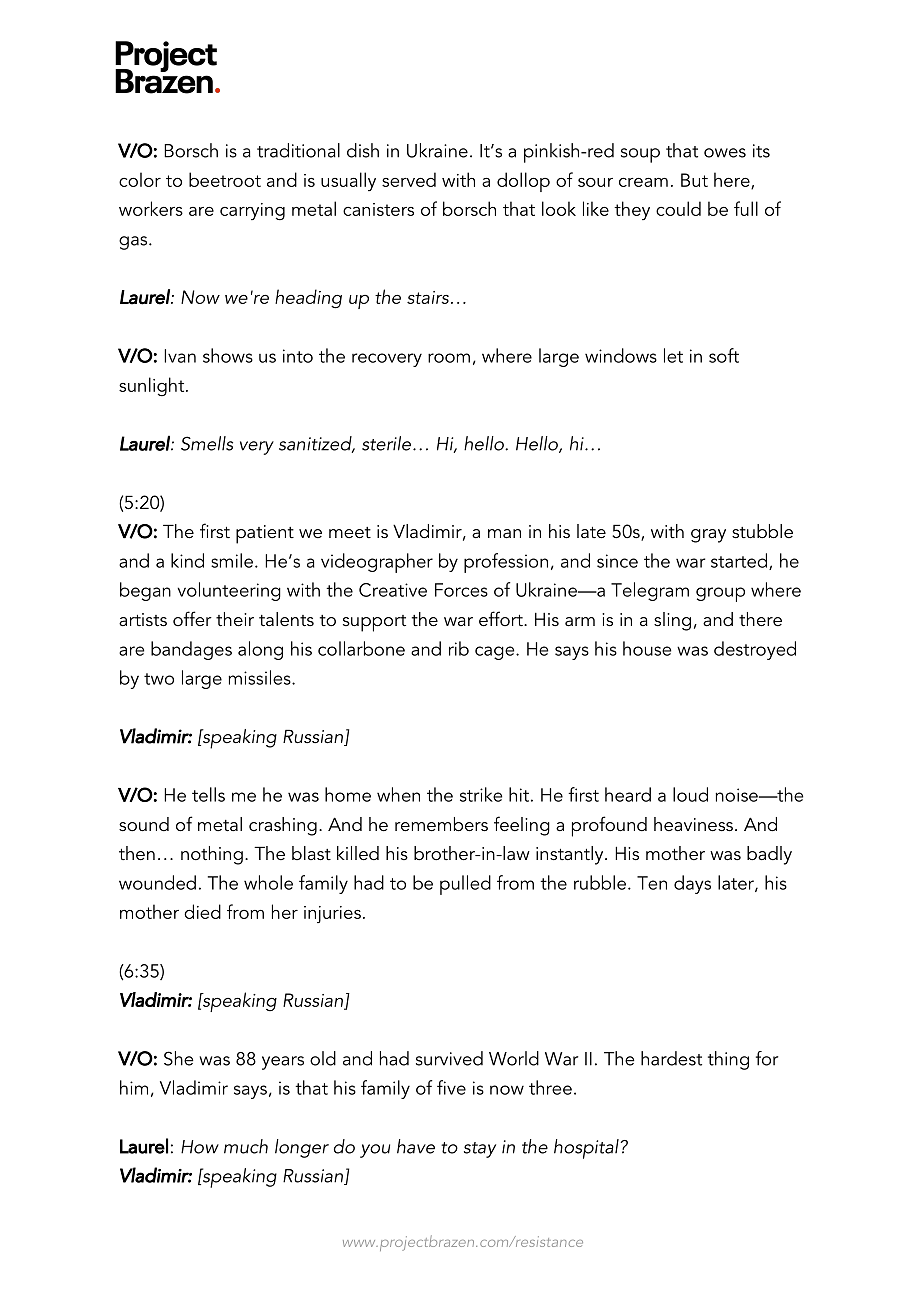 Image resolution: width=924 pixels, height=1308 pixels. What do you see at coordinates (451, 1087) in the page?
I see `five` at bounding box center [451, 1087].
